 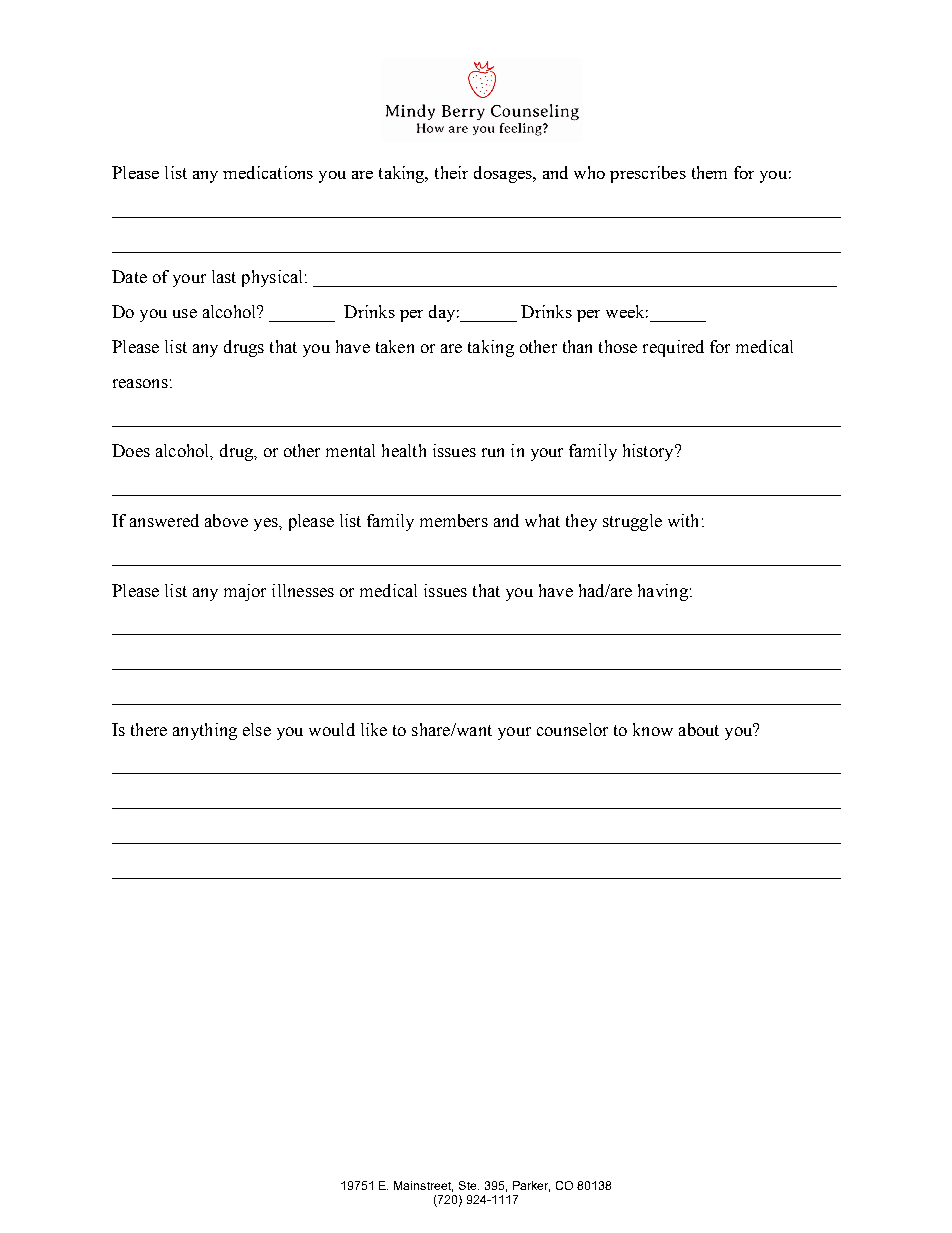 I want to click on there, so click(x=149, y=729).
